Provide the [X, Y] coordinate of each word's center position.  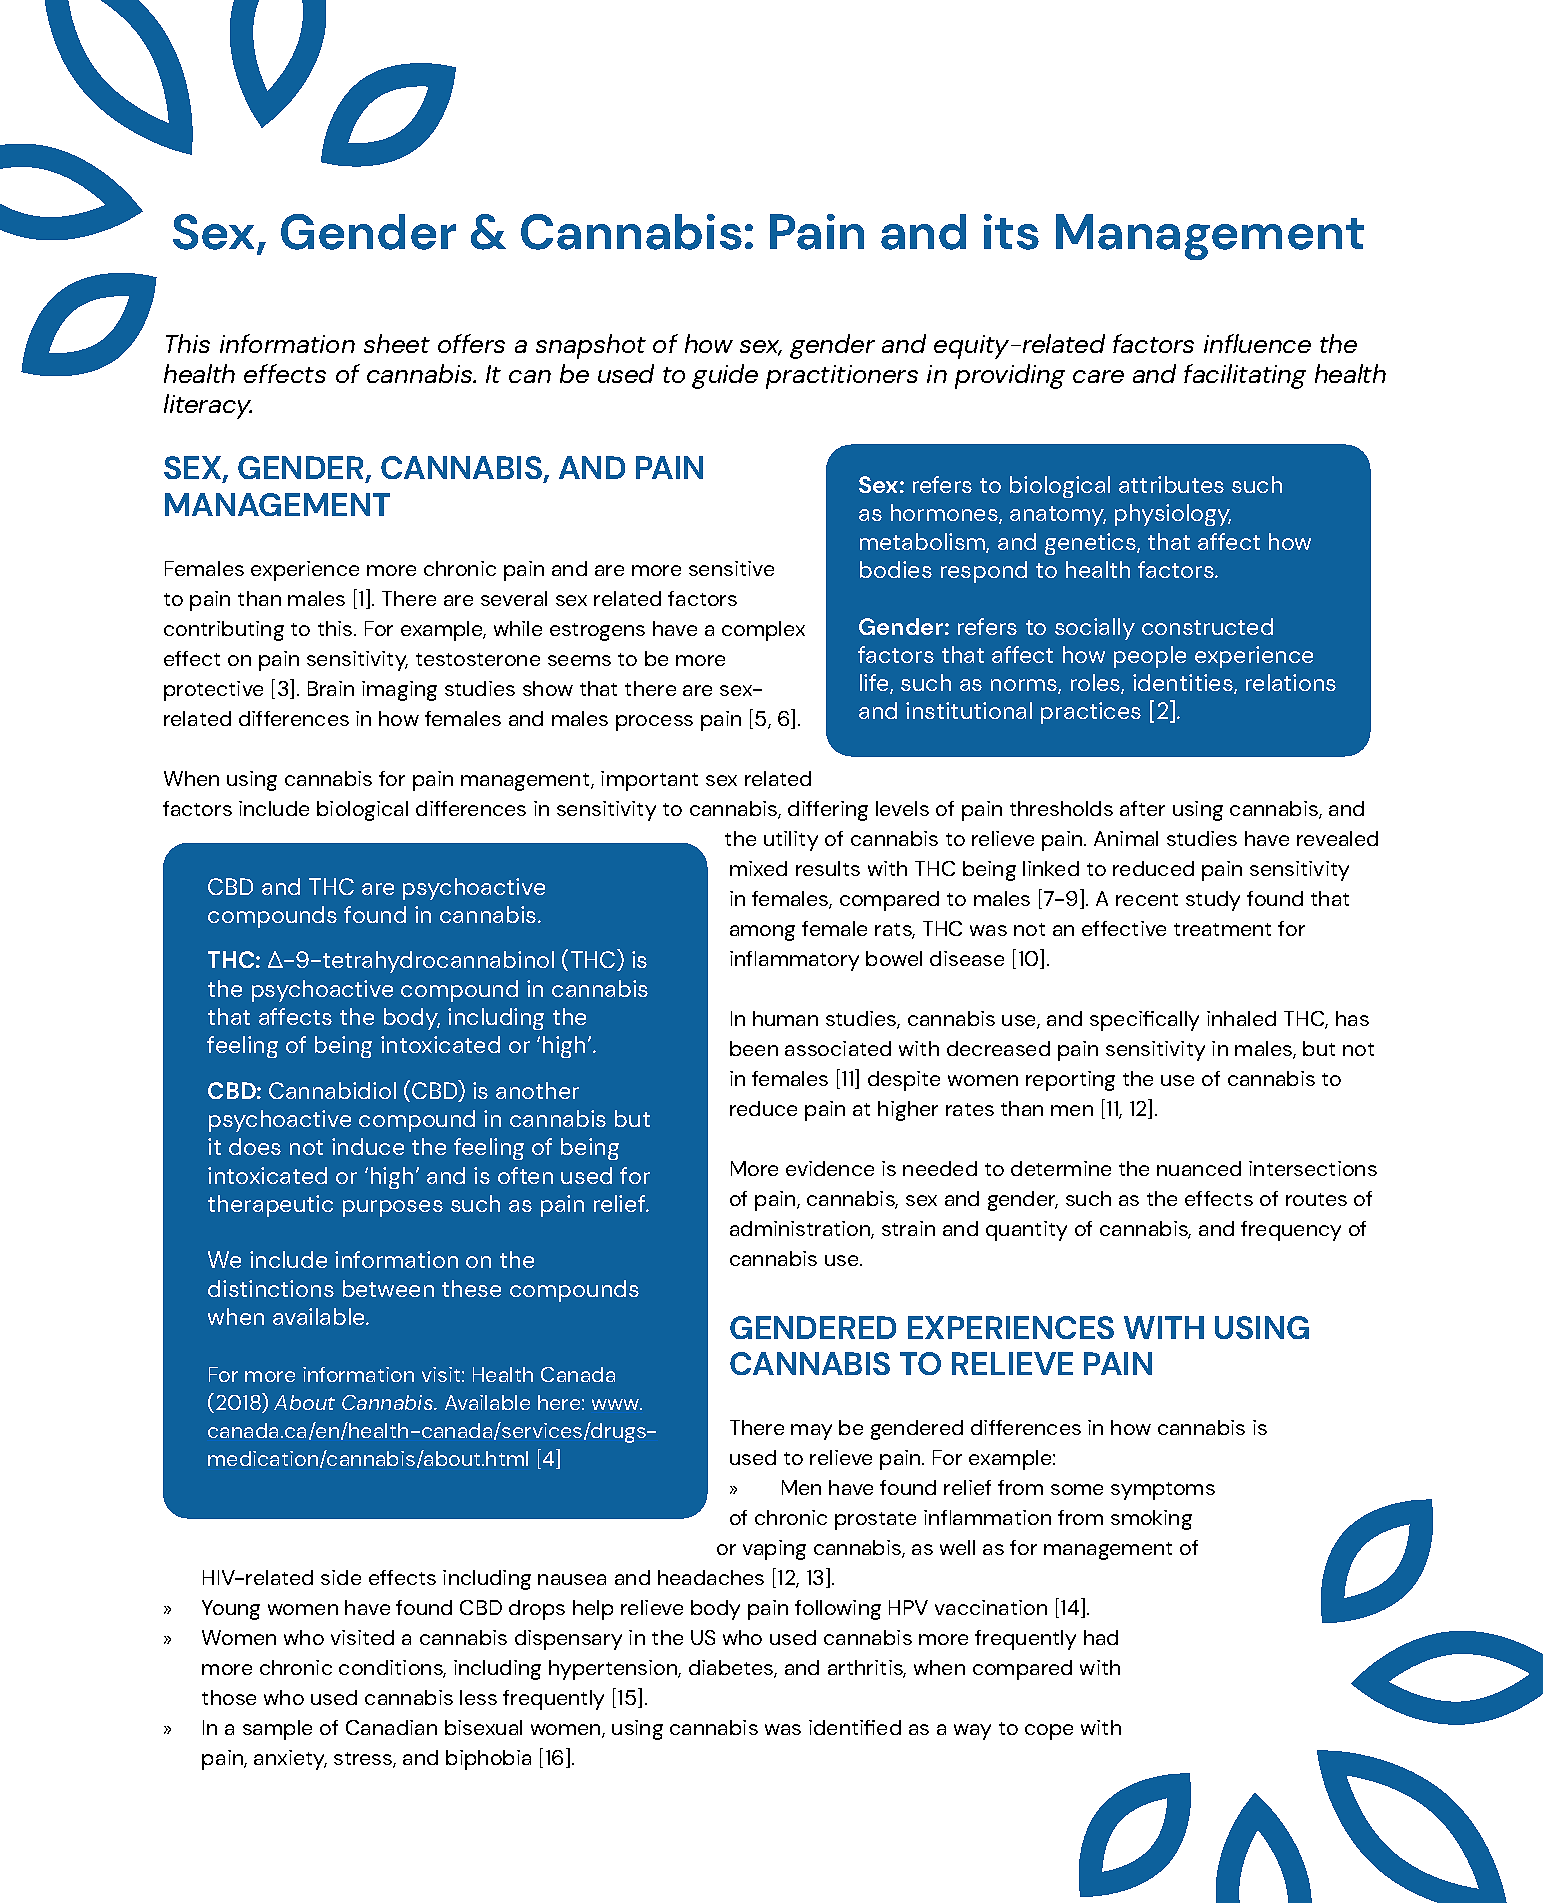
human [785, 1018]
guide [725, 376]
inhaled [1241, 1018]
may [811, 1432]
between [388, 1288]
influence [1257, 343]
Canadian [391, 1727]
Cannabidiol [332, 1090]
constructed [1207, 626]
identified [855, 1727]
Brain [331, 688]
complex [763, 631]
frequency [1291, 1231]
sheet [397, 343]
